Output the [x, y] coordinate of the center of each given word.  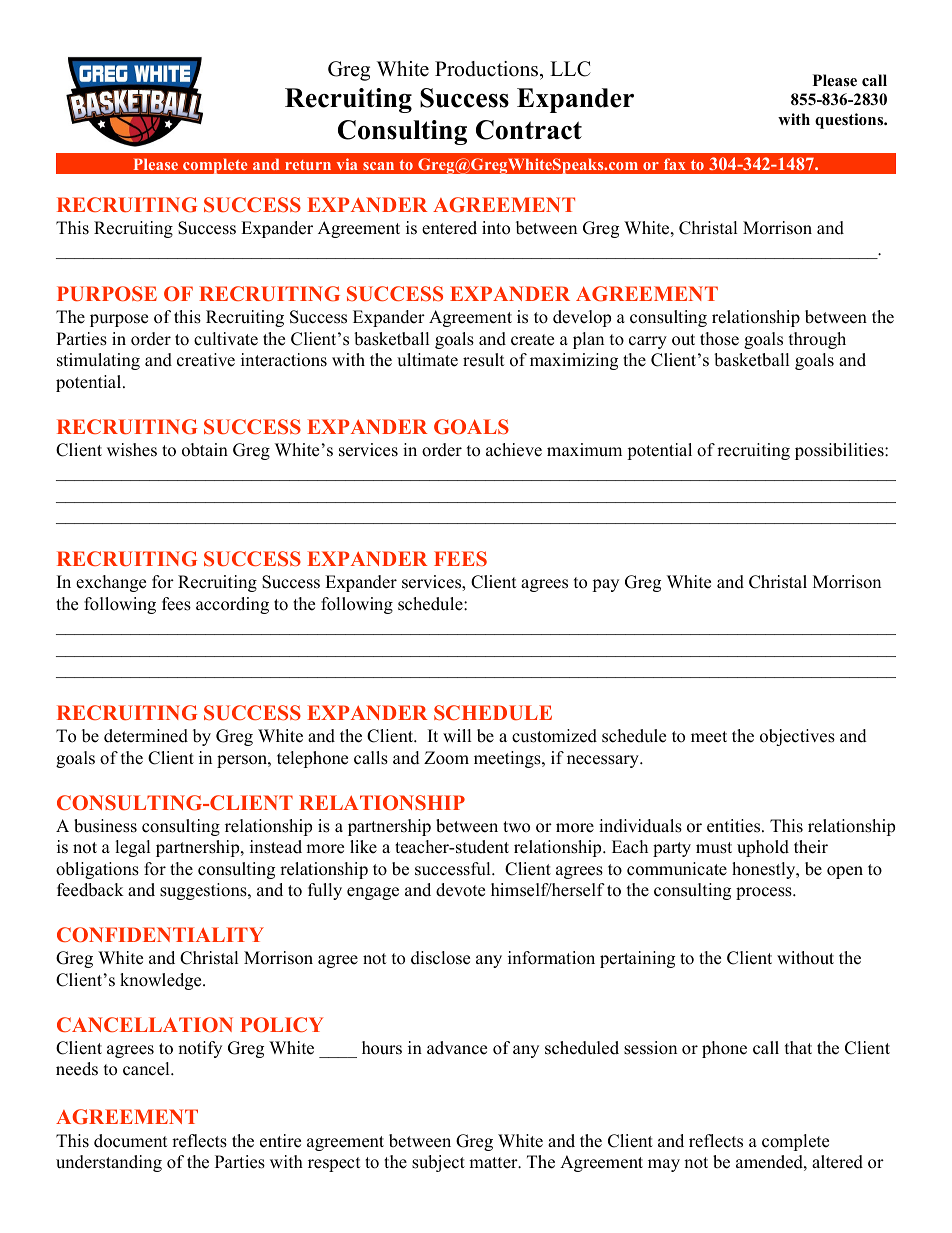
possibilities [840, 451]
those [719, 339]
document [131, 1141]
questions [850, 121]
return [308, 165]
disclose [440, 958]
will [457, 735]
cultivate [226, 339]
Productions [488, 69]
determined [146, 736]
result [484, 360]
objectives [797, 737]
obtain [205, 450]
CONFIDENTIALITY [160, 934]
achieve [514, 450]
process [765, 893]
